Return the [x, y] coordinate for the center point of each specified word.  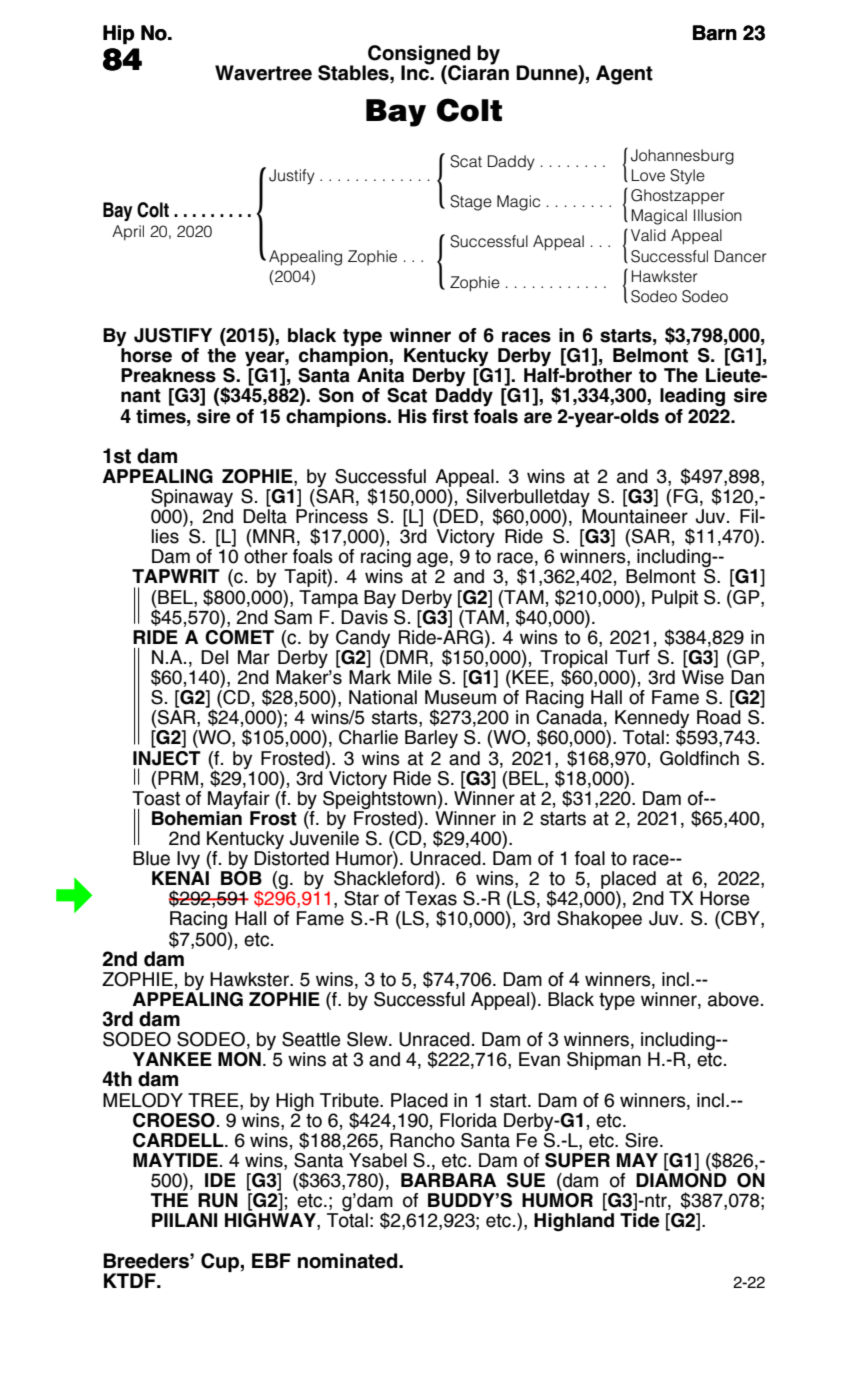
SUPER [577, 1158]
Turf [633, 657]
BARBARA [448, 1178]
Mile [415, 677]
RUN [218, 1200]
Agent [624, 75]
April [128, 233]
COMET [239, 635]
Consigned [419, 56]
